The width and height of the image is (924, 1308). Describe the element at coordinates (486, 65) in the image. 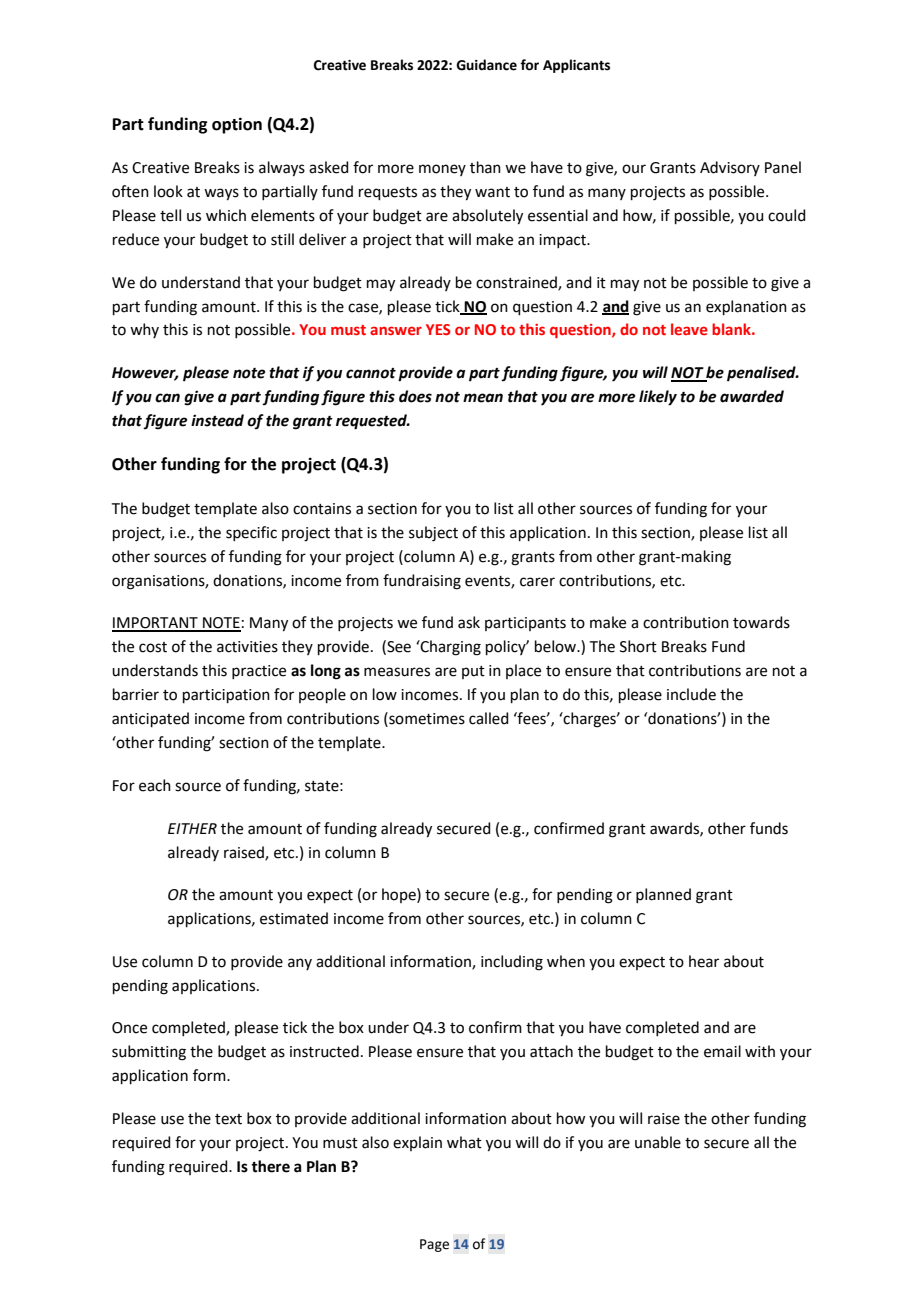

I see `Guidance` at that location.
